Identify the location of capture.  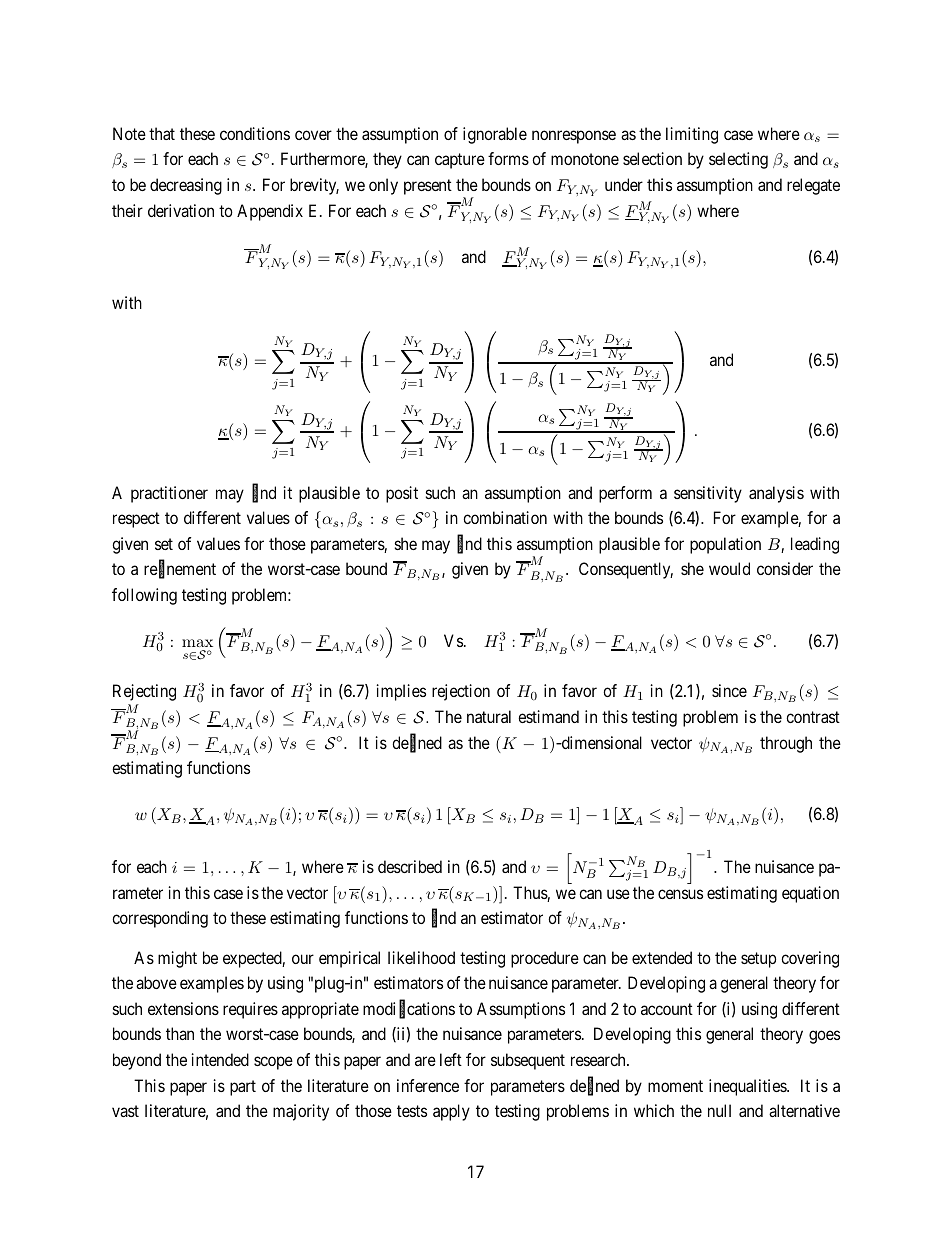
(460, 161).
